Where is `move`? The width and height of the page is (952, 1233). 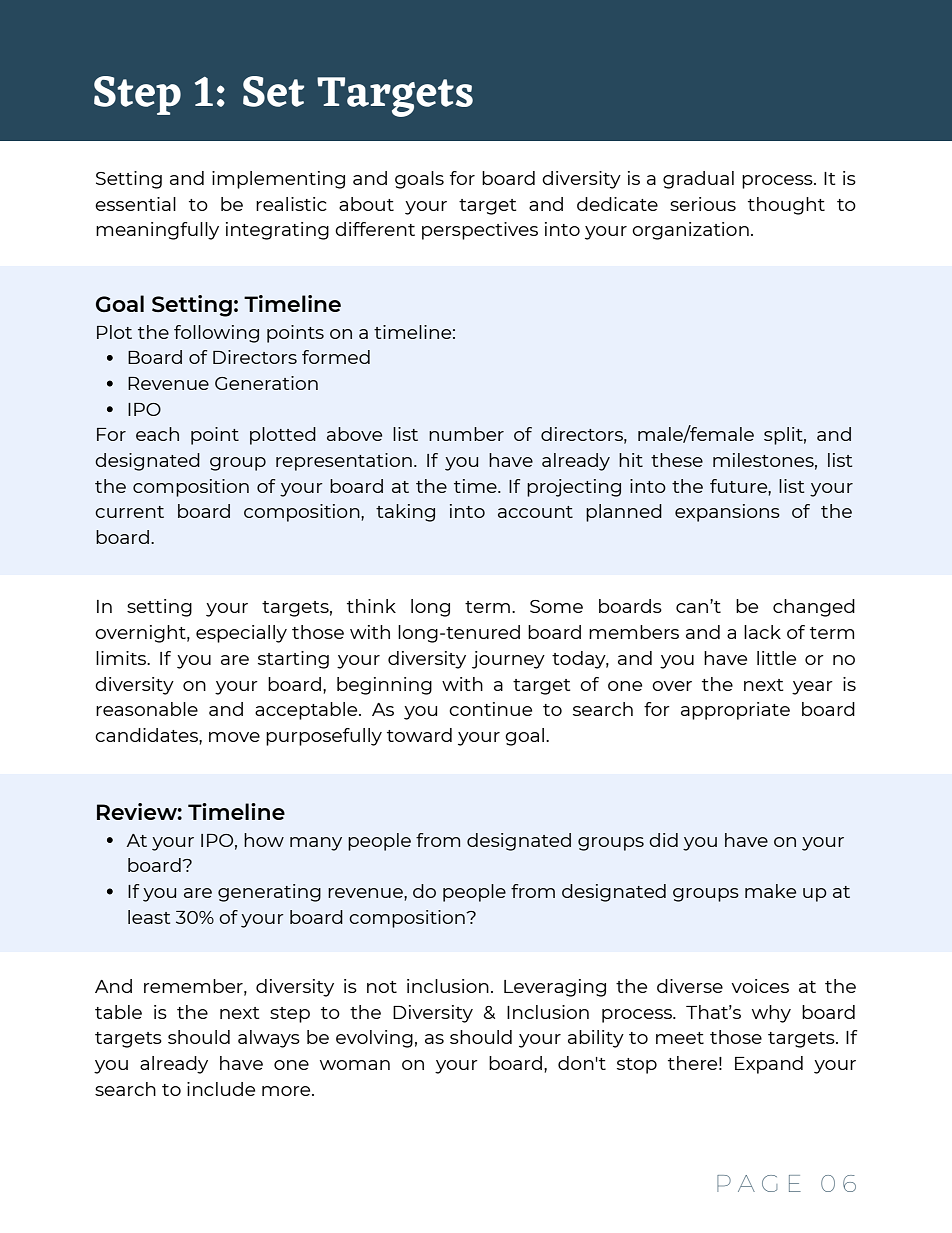 move is located at coordinates (234, 737).
